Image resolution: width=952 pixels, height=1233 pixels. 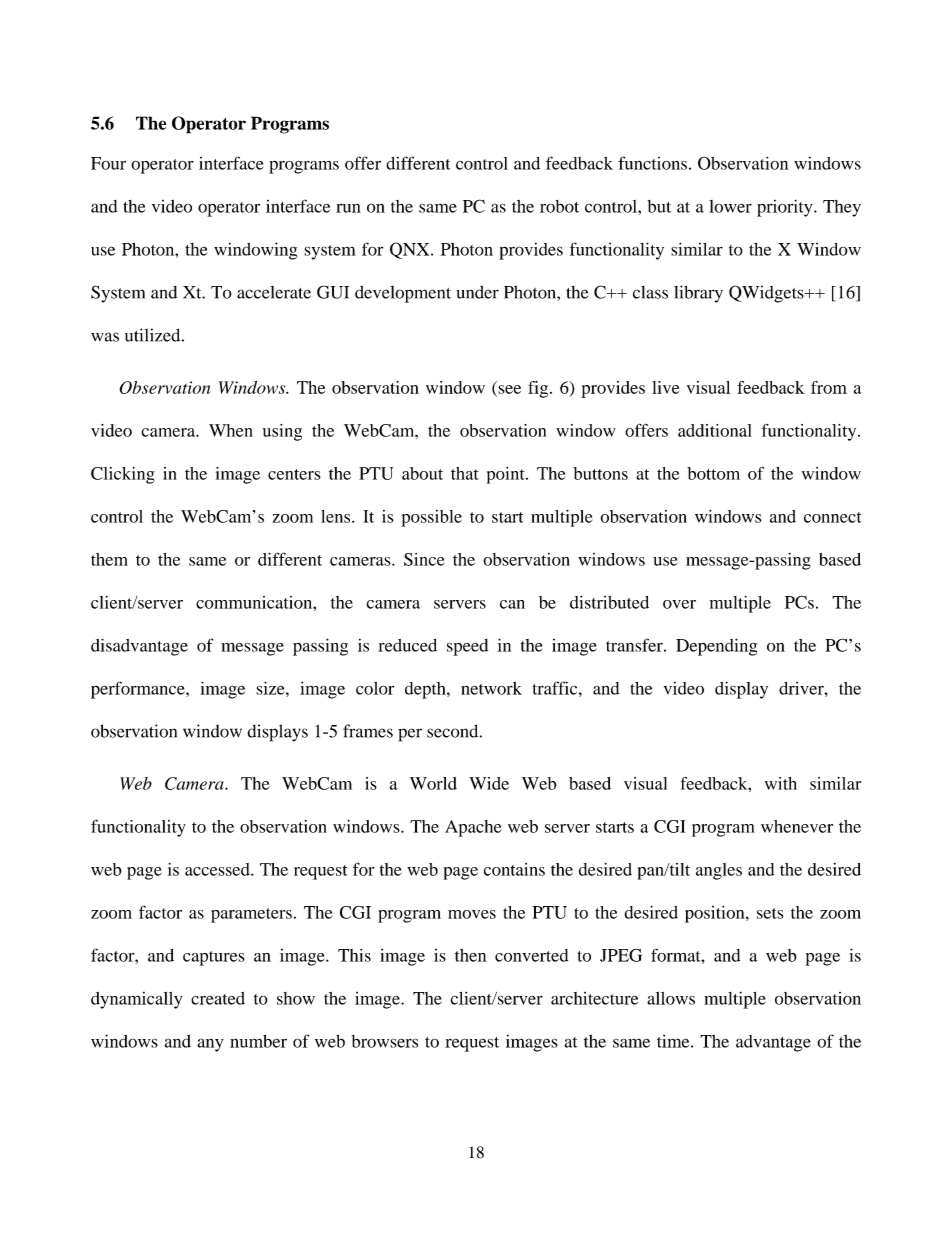 What do you see at coordinates (123, 475) in the page?
I see `Clicking` at bounding box center [123, 475].
